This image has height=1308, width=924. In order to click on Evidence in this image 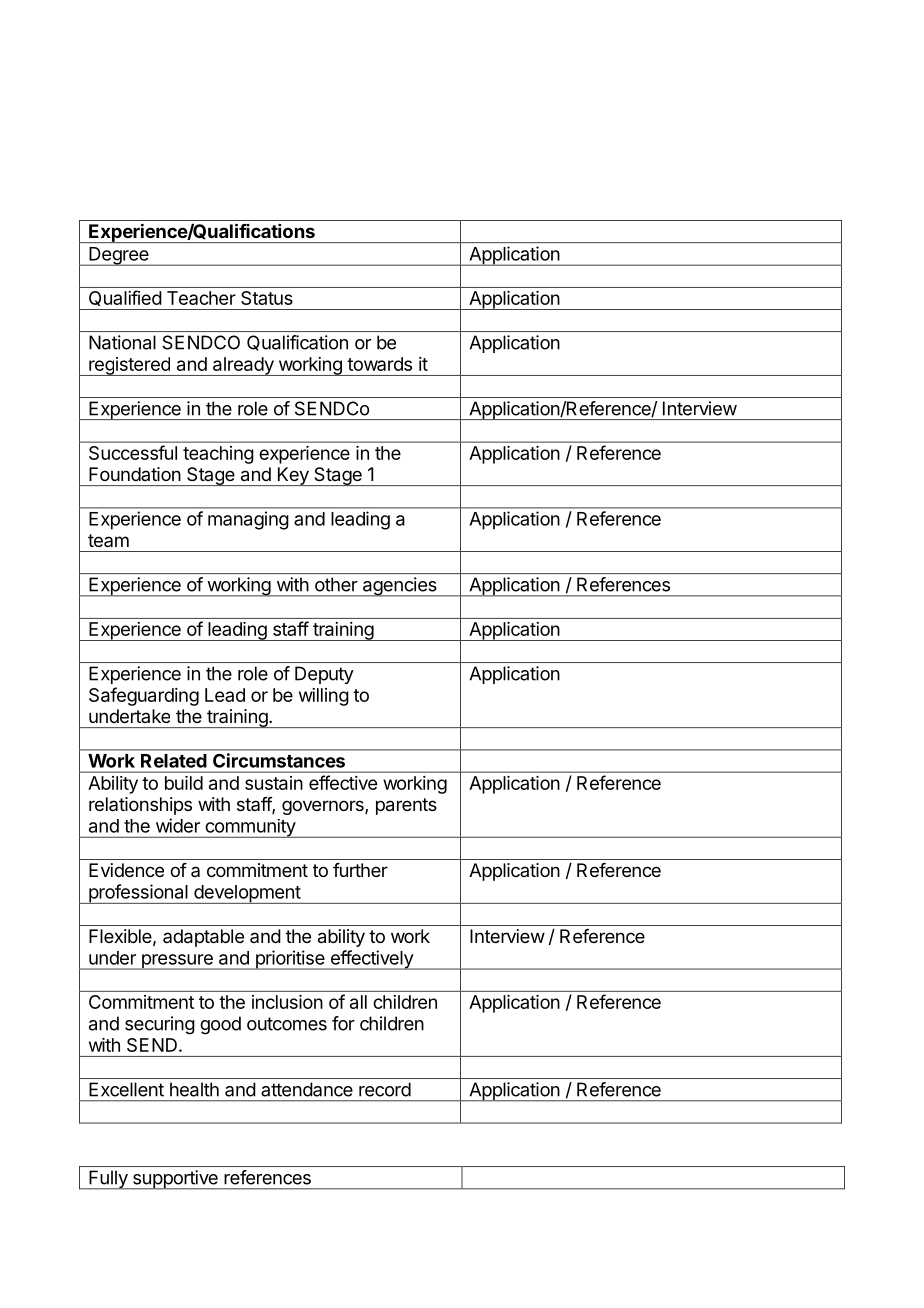, I will do `click(126, 870)`.
